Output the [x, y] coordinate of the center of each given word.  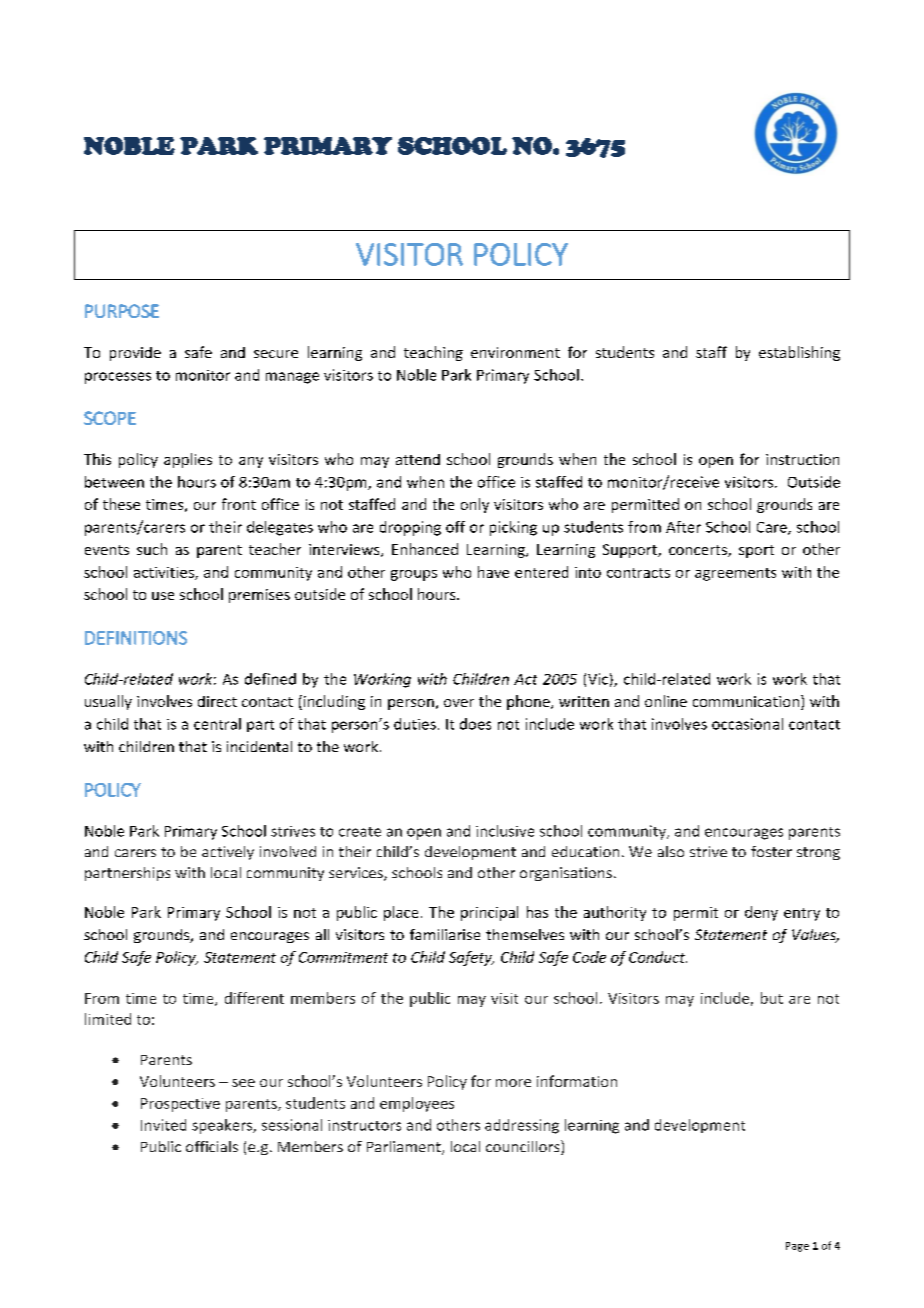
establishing [799, 353]
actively [228, 853]
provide [135, 354]
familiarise [445, 934]
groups [414, 575]
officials [212, 1146]
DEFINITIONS [136, 638]
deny [761, 913]
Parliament [405, 1148]
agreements [735, 574]
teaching [433, 353]
